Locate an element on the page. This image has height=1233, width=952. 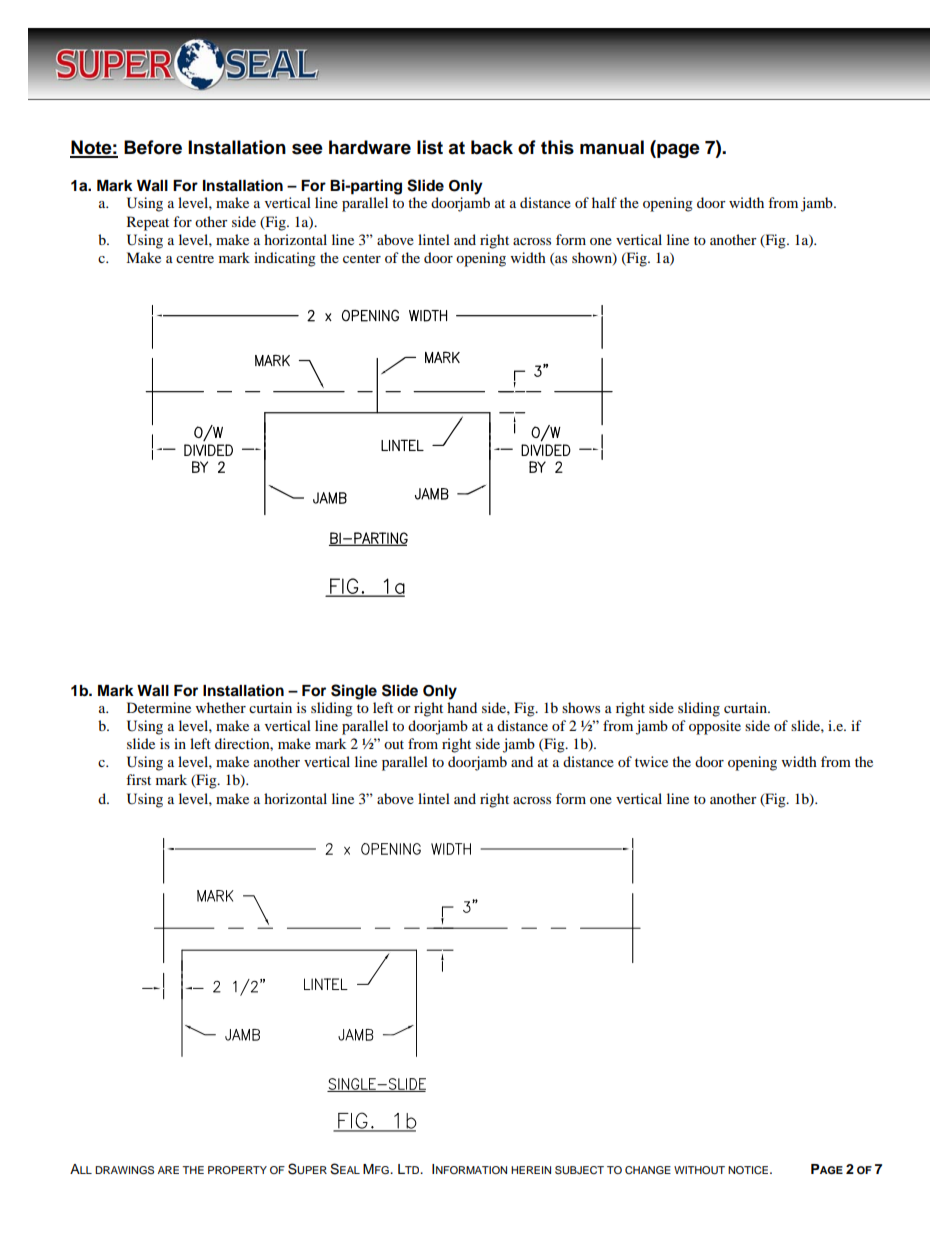
list is located at coordinates (430, 147).
